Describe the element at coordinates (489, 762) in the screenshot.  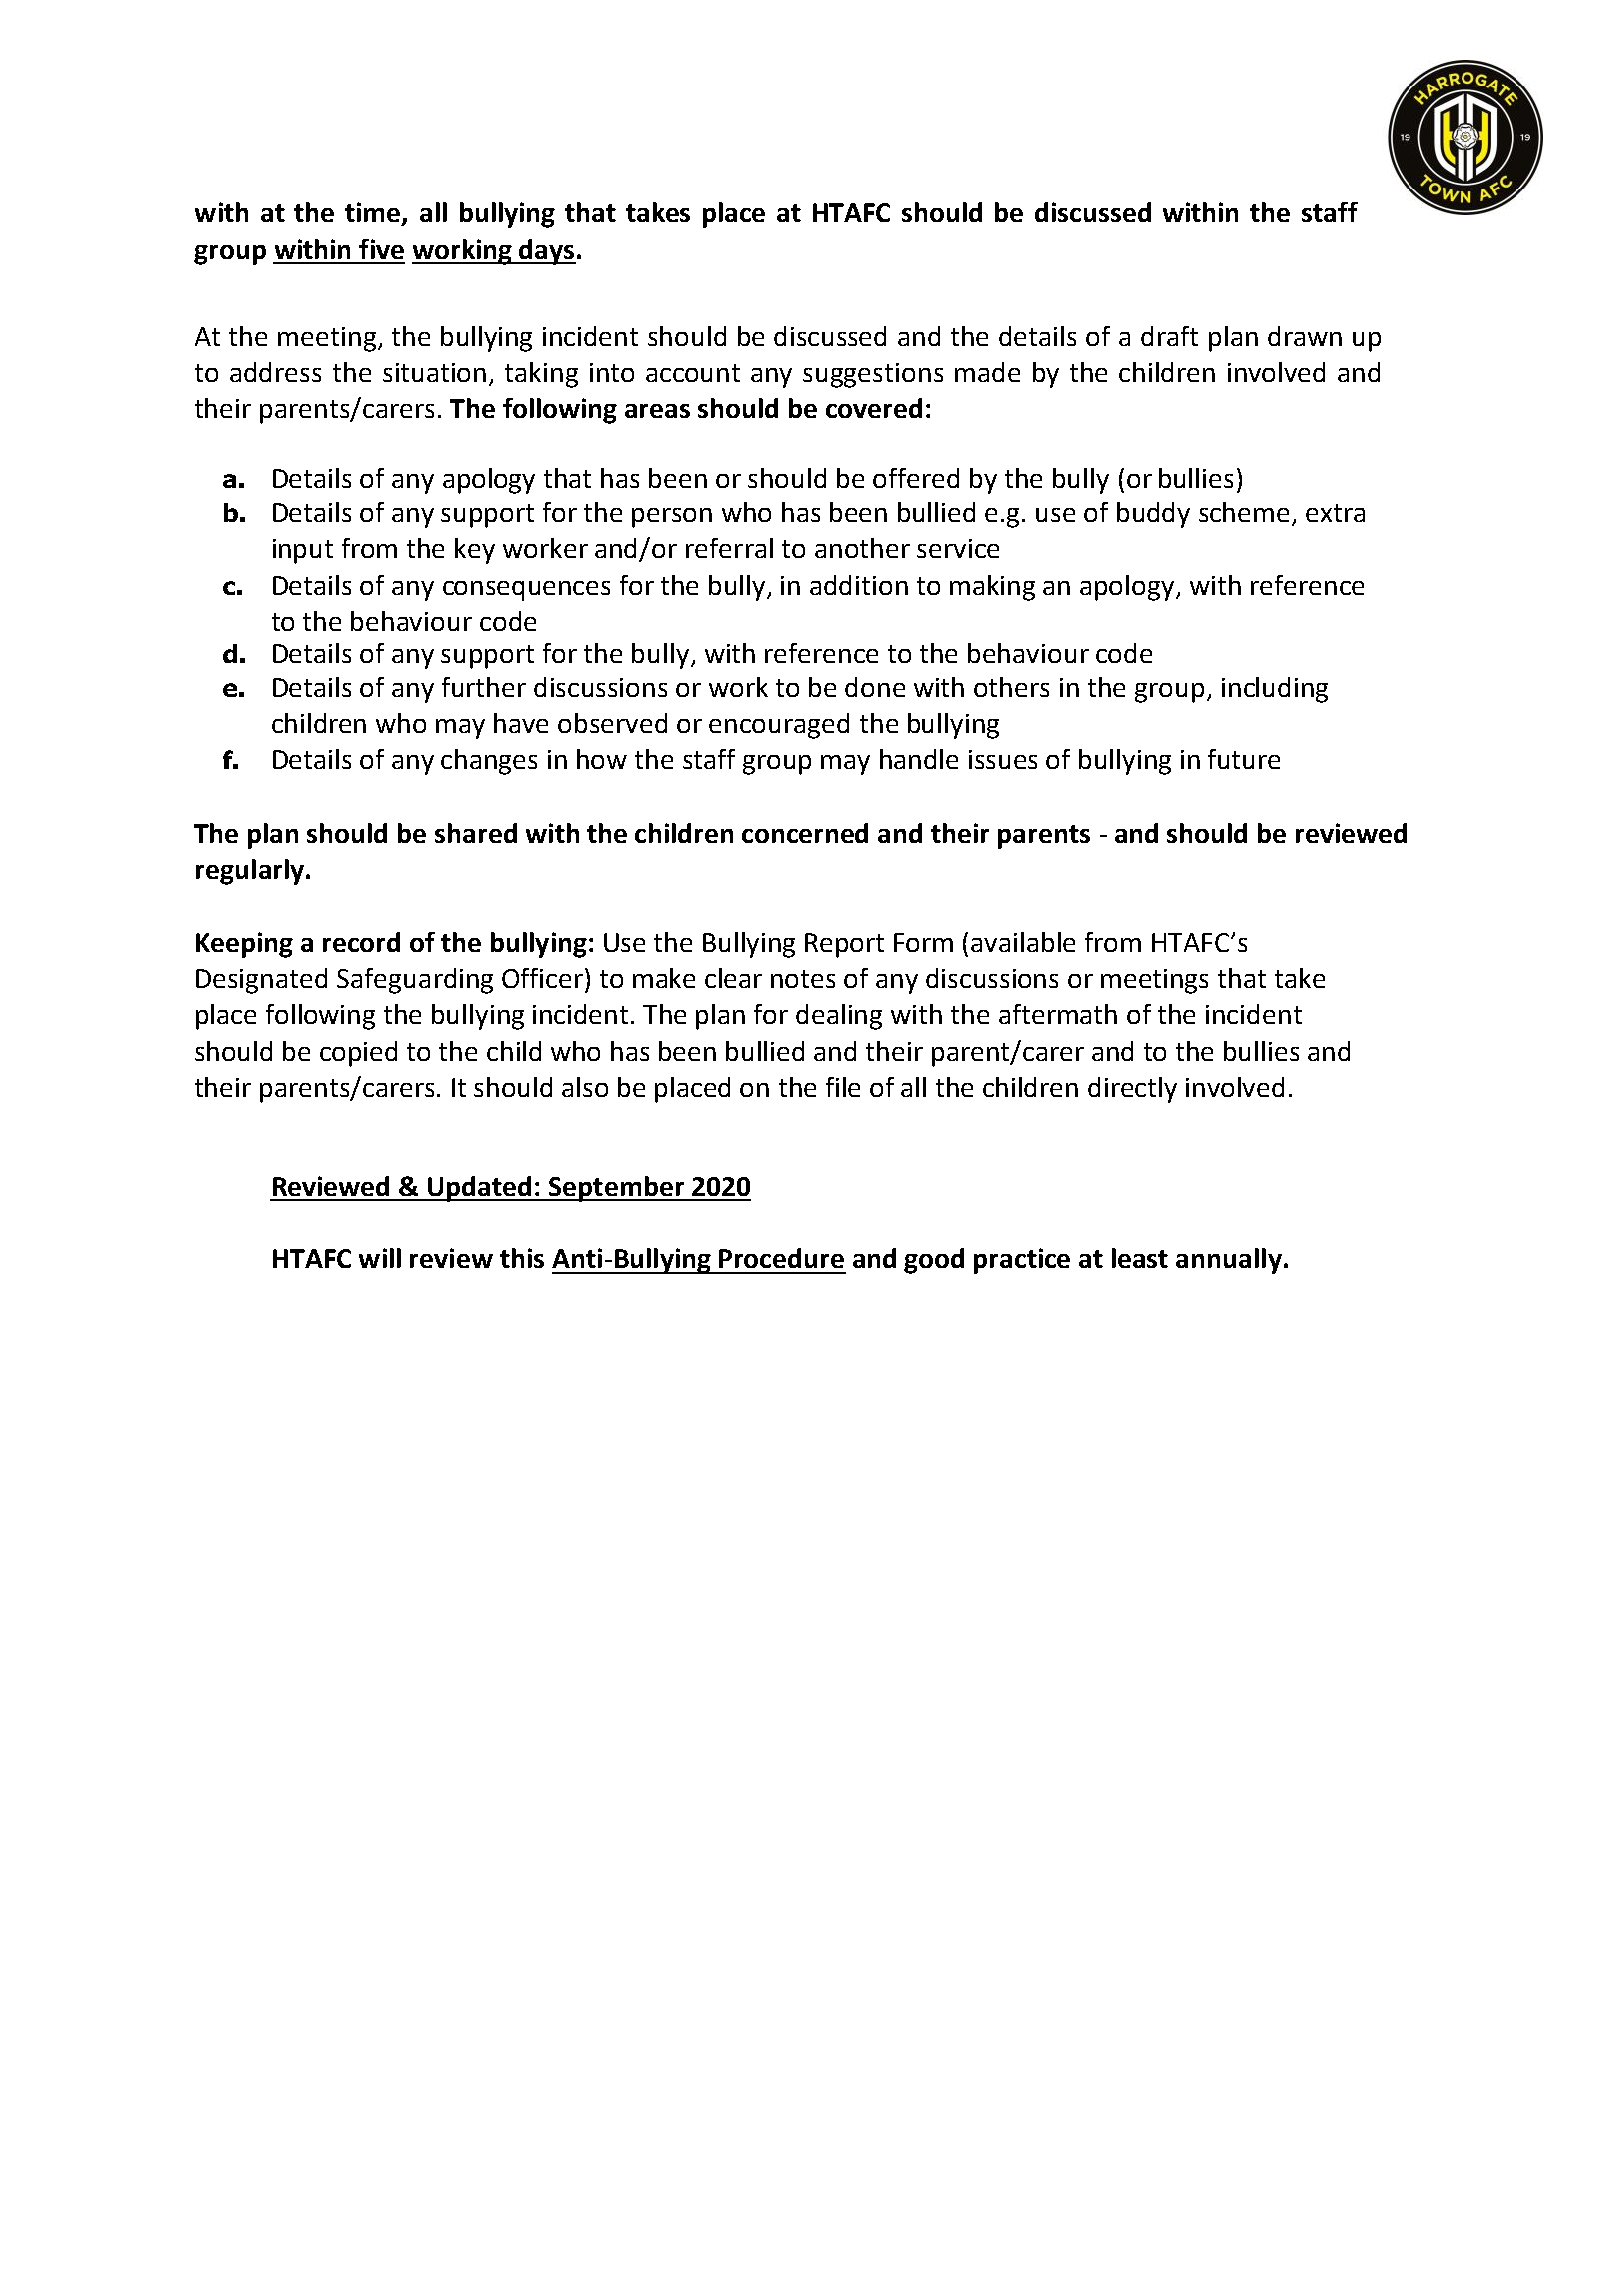
I see `changes` at that location.
